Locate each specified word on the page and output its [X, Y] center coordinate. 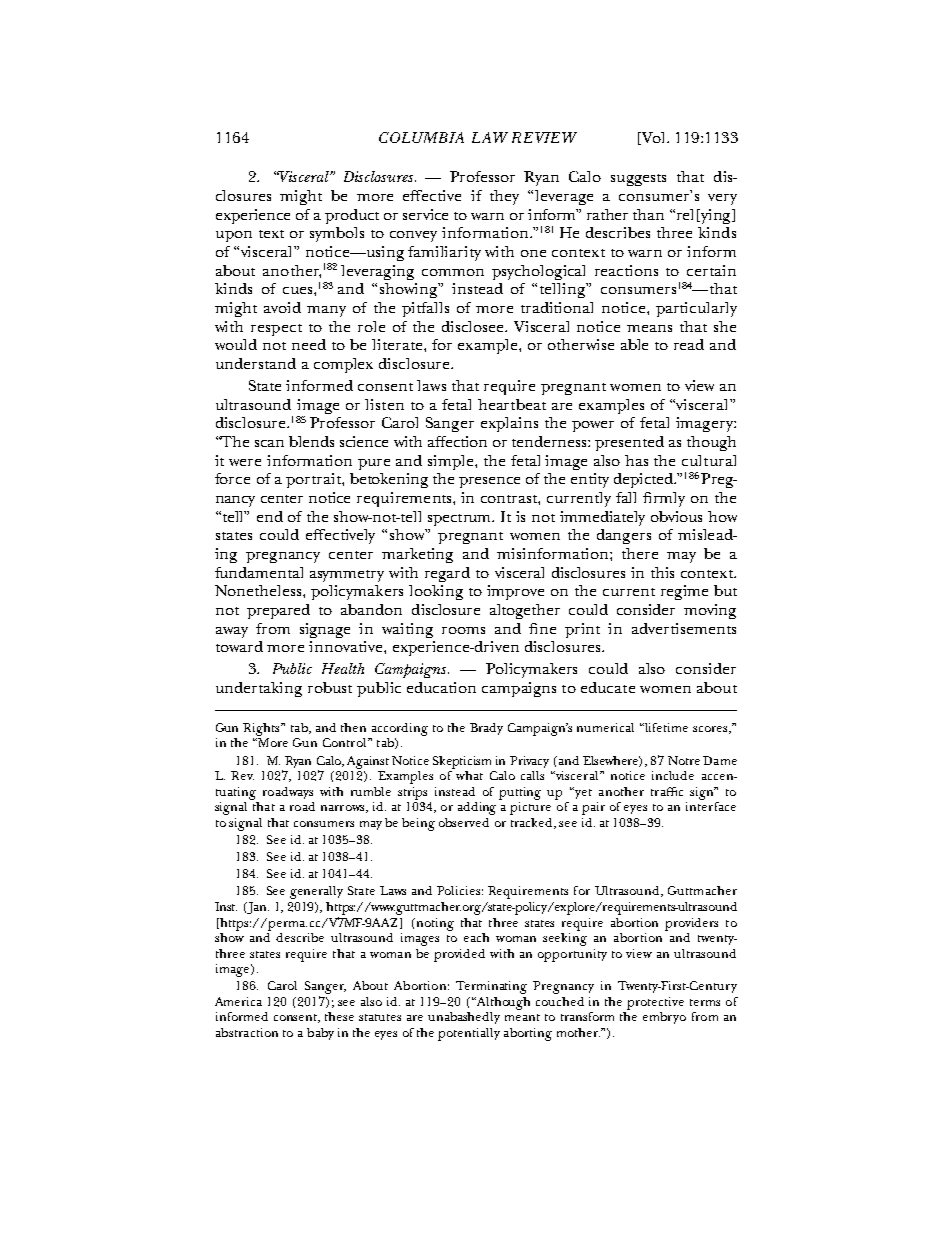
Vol [654, 138]
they [504, 197]
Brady [486, 729]
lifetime [666, 727]
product [352, 216]
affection [457, 441]
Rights [262, 729]
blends [311, 441]
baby [320, 1034]
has [636, 460]
